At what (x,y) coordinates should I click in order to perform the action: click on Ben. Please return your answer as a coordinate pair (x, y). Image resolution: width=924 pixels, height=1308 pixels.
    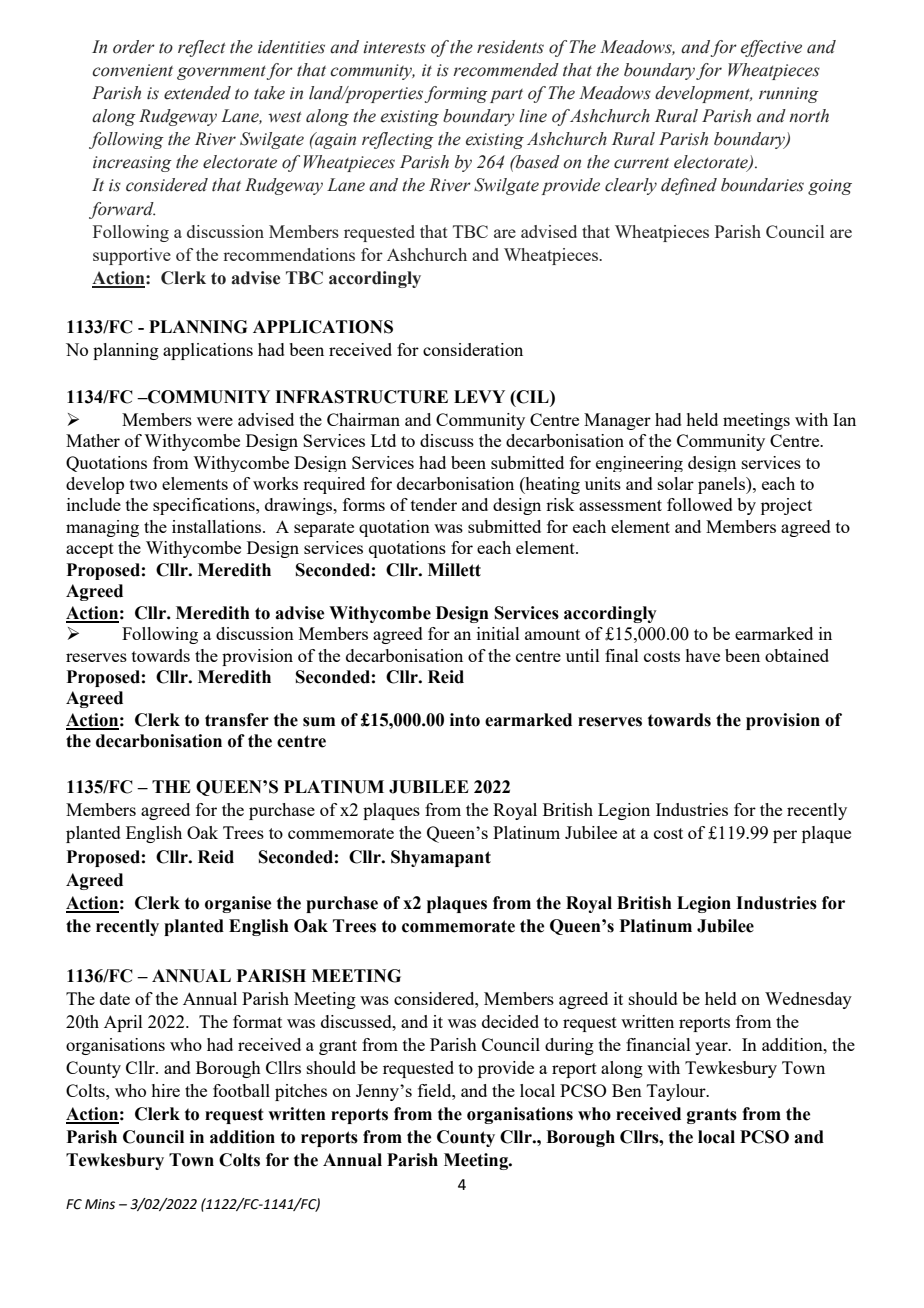
    Looking at the image, I should click on (627, 1090).
